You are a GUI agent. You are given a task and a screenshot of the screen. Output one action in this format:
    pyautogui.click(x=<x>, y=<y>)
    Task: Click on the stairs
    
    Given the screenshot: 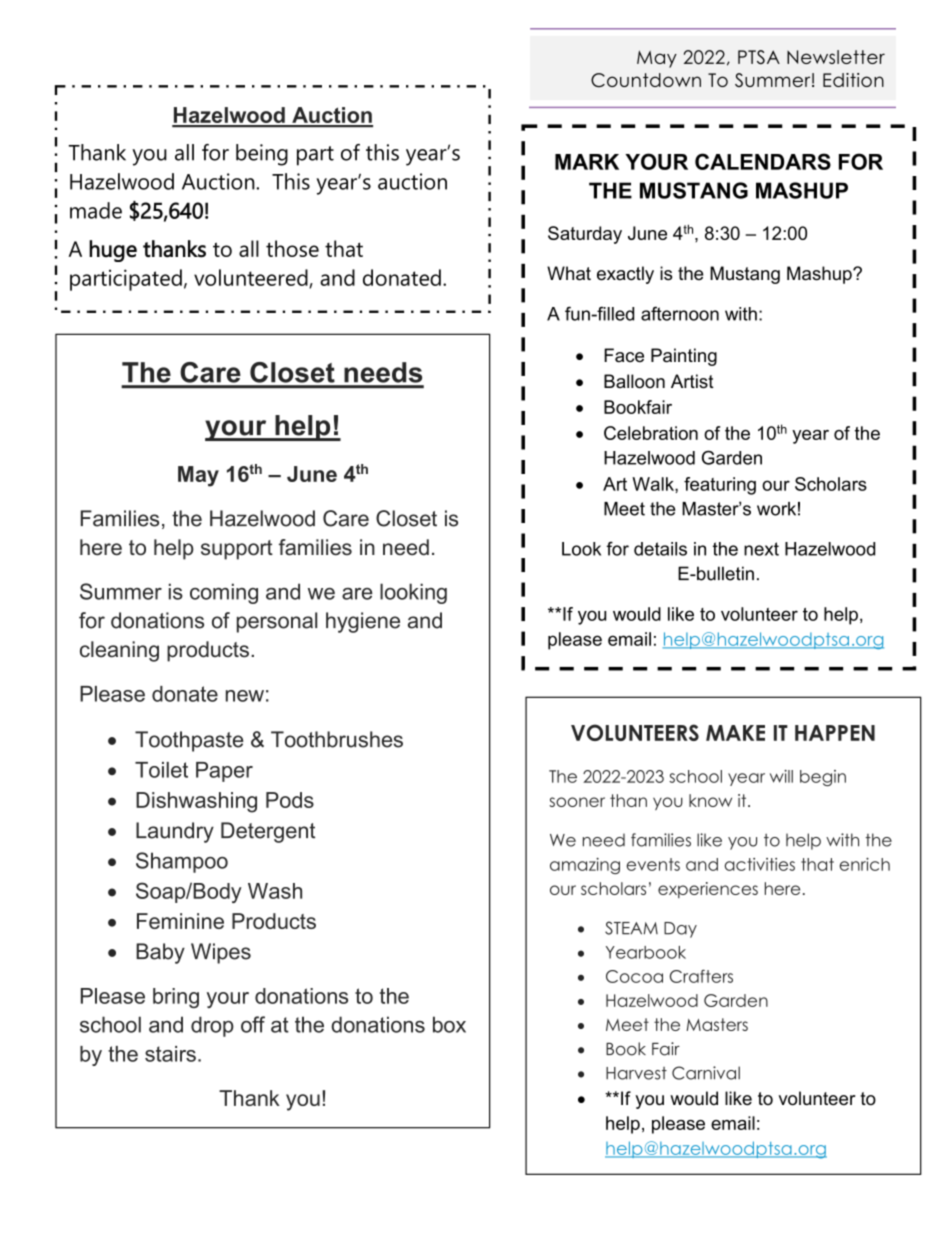 What is the action you would take?
    pyautogui.click(x=170, y=1054)
